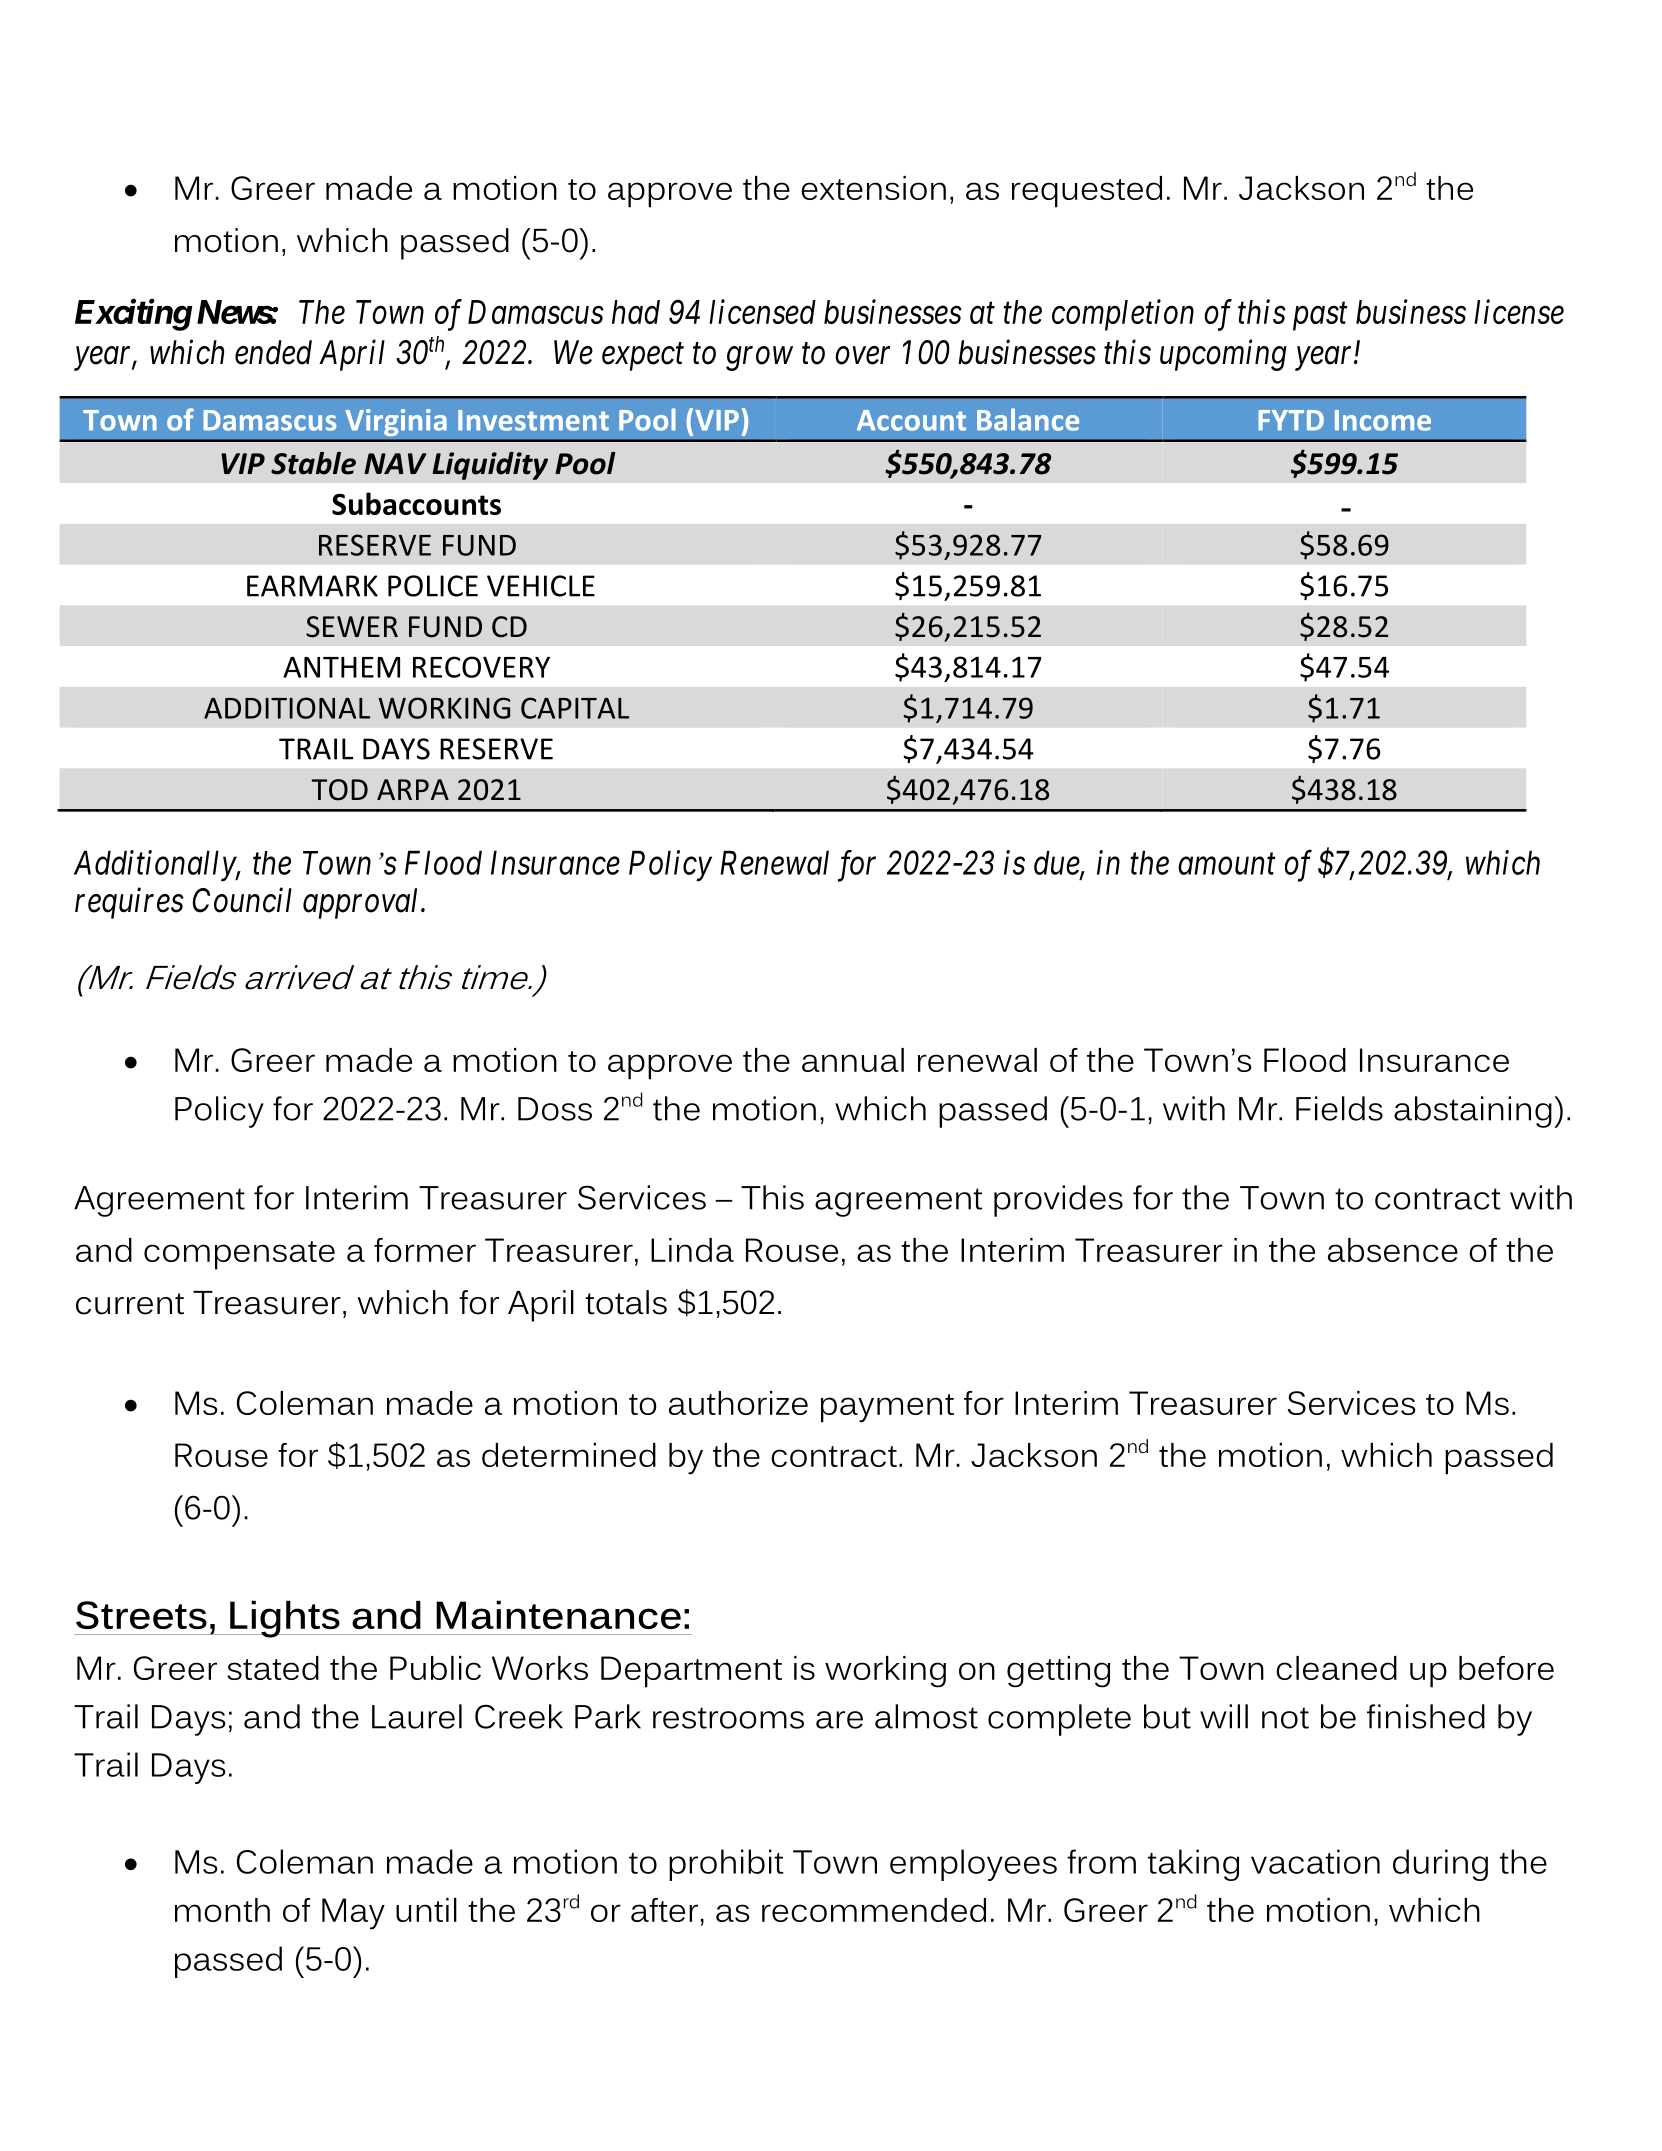  I want to click on approval, so click(362, 903).
